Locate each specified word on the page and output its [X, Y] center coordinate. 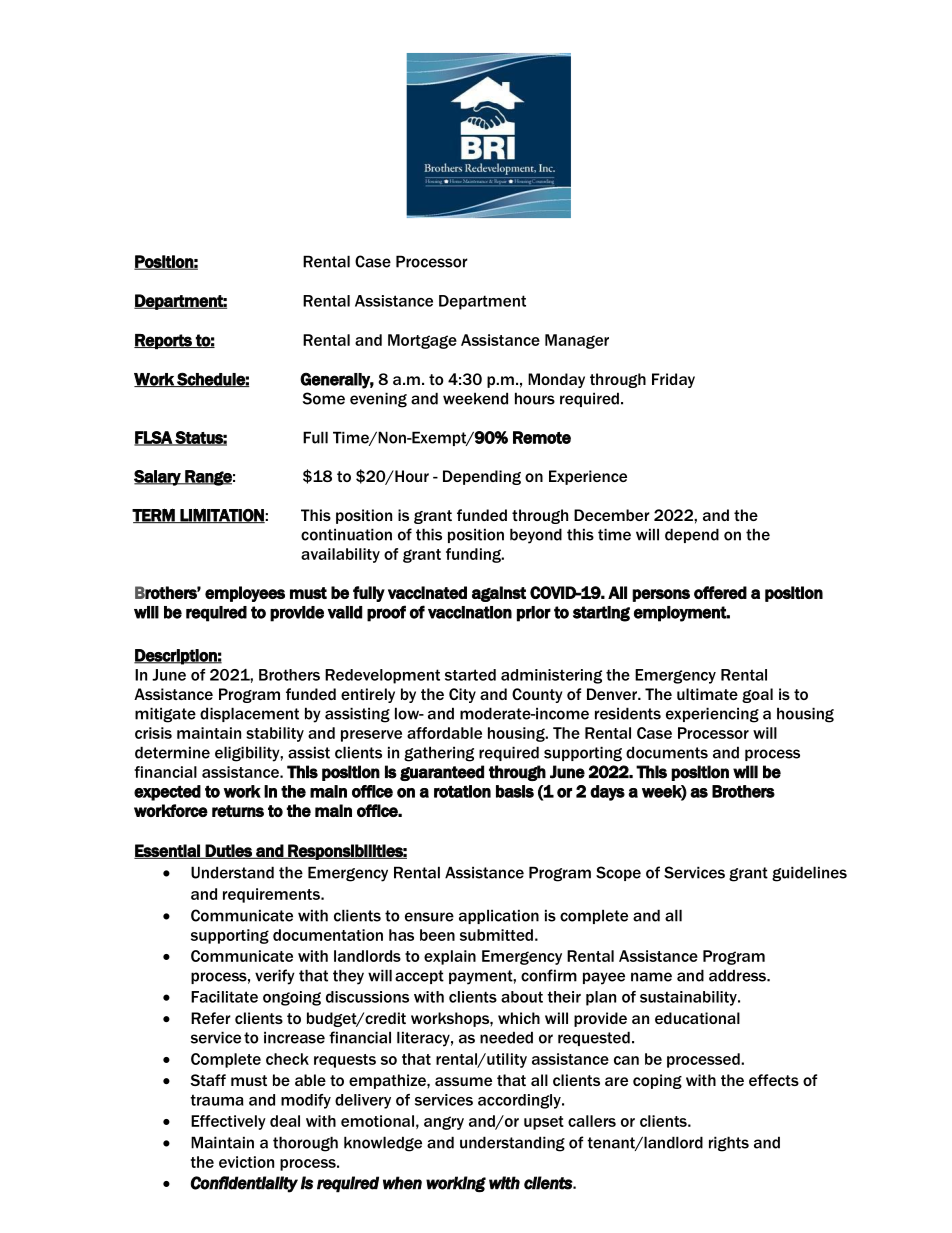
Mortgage [422, 341]
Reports [164, 342]
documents [667, 752]
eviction [246, 1162]
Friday [673, 380]
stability [275, 734]
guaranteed [442, 773]
